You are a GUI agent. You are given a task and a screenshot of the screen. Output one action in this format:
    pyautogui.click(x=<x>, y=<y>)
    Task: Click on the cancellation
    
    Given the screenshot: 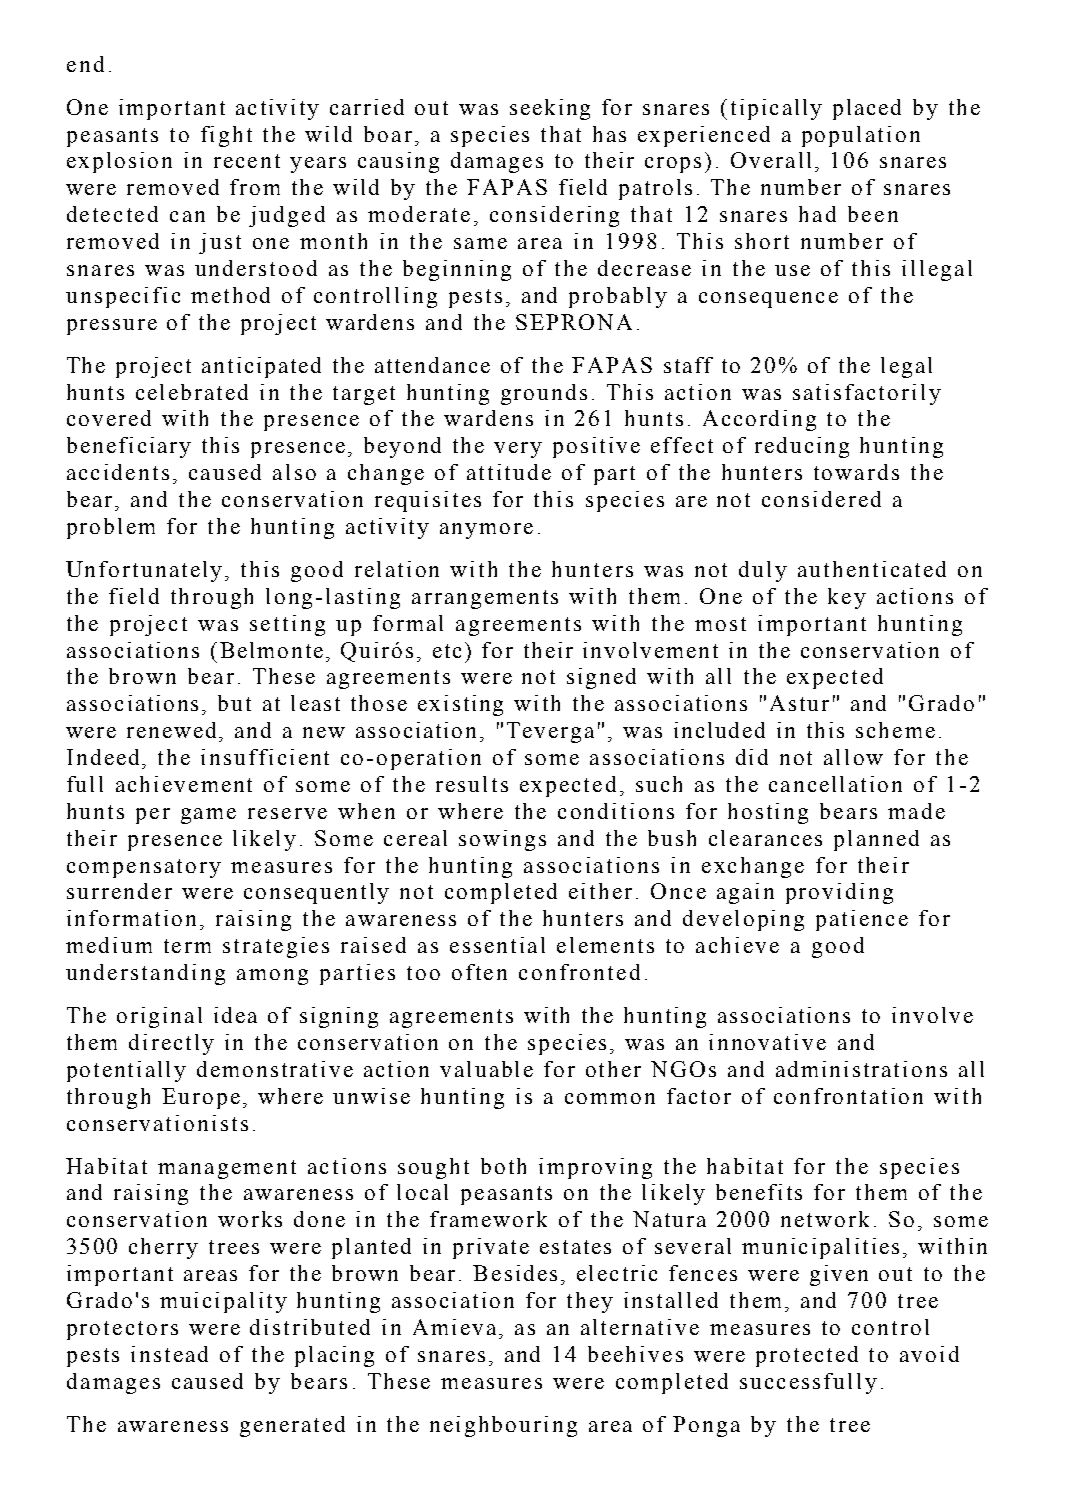 What is the action you would take?
    pyautogui.click(x=835, y=784)
